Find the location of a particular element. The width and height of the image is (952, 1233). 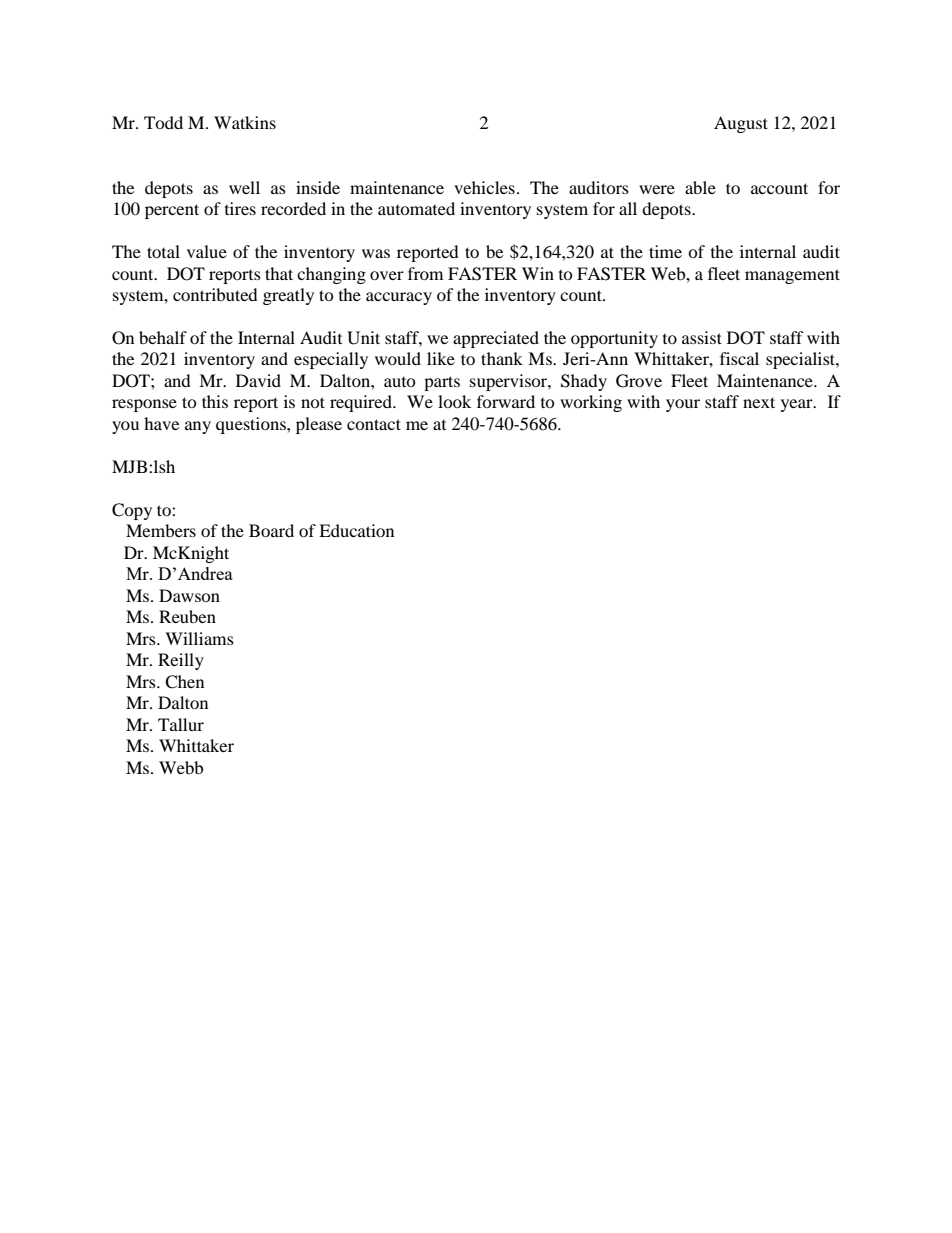

from is located at coordinates (425, 273).
